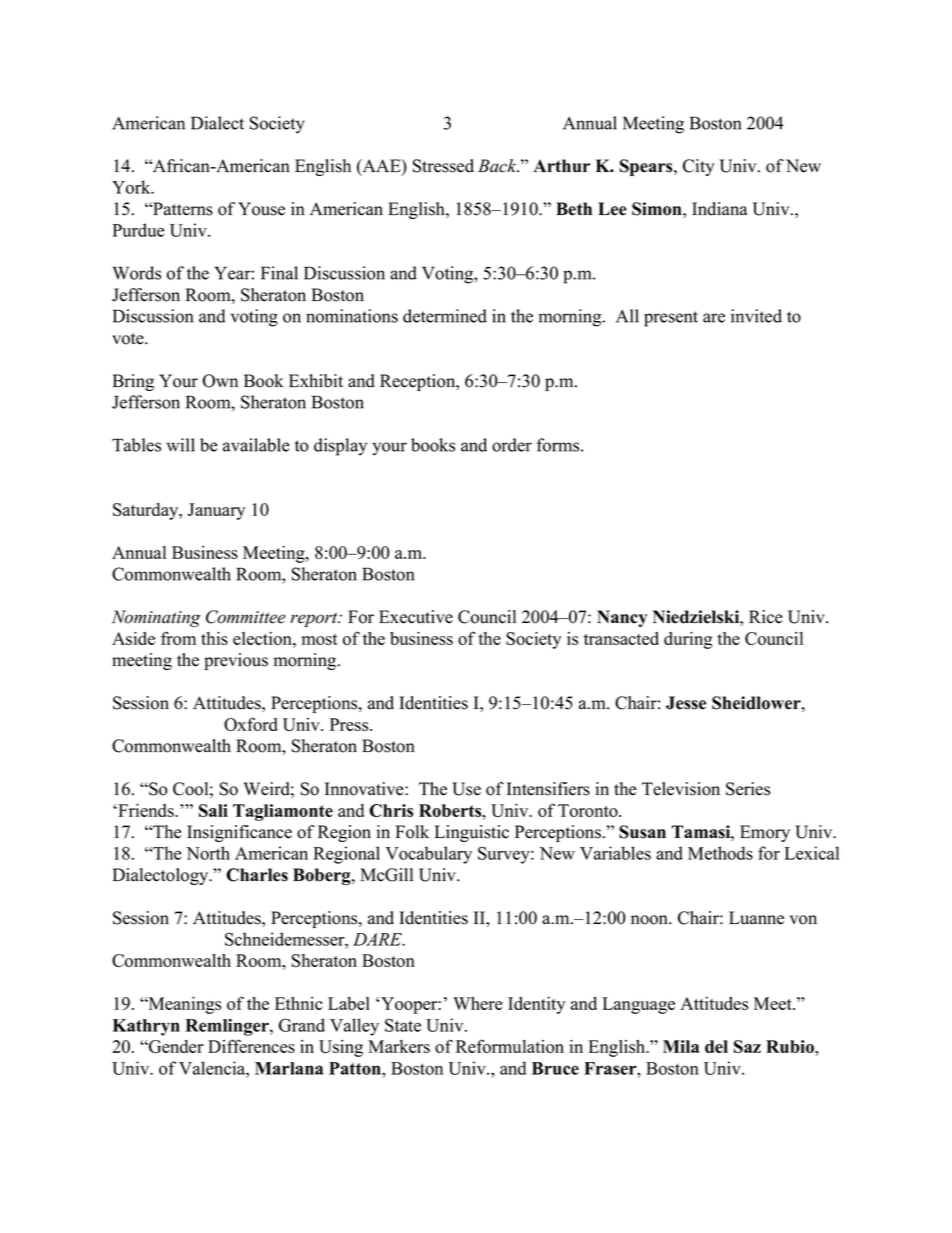 The image size is (952, 1233). I want to click on order, so click(512, 445).
